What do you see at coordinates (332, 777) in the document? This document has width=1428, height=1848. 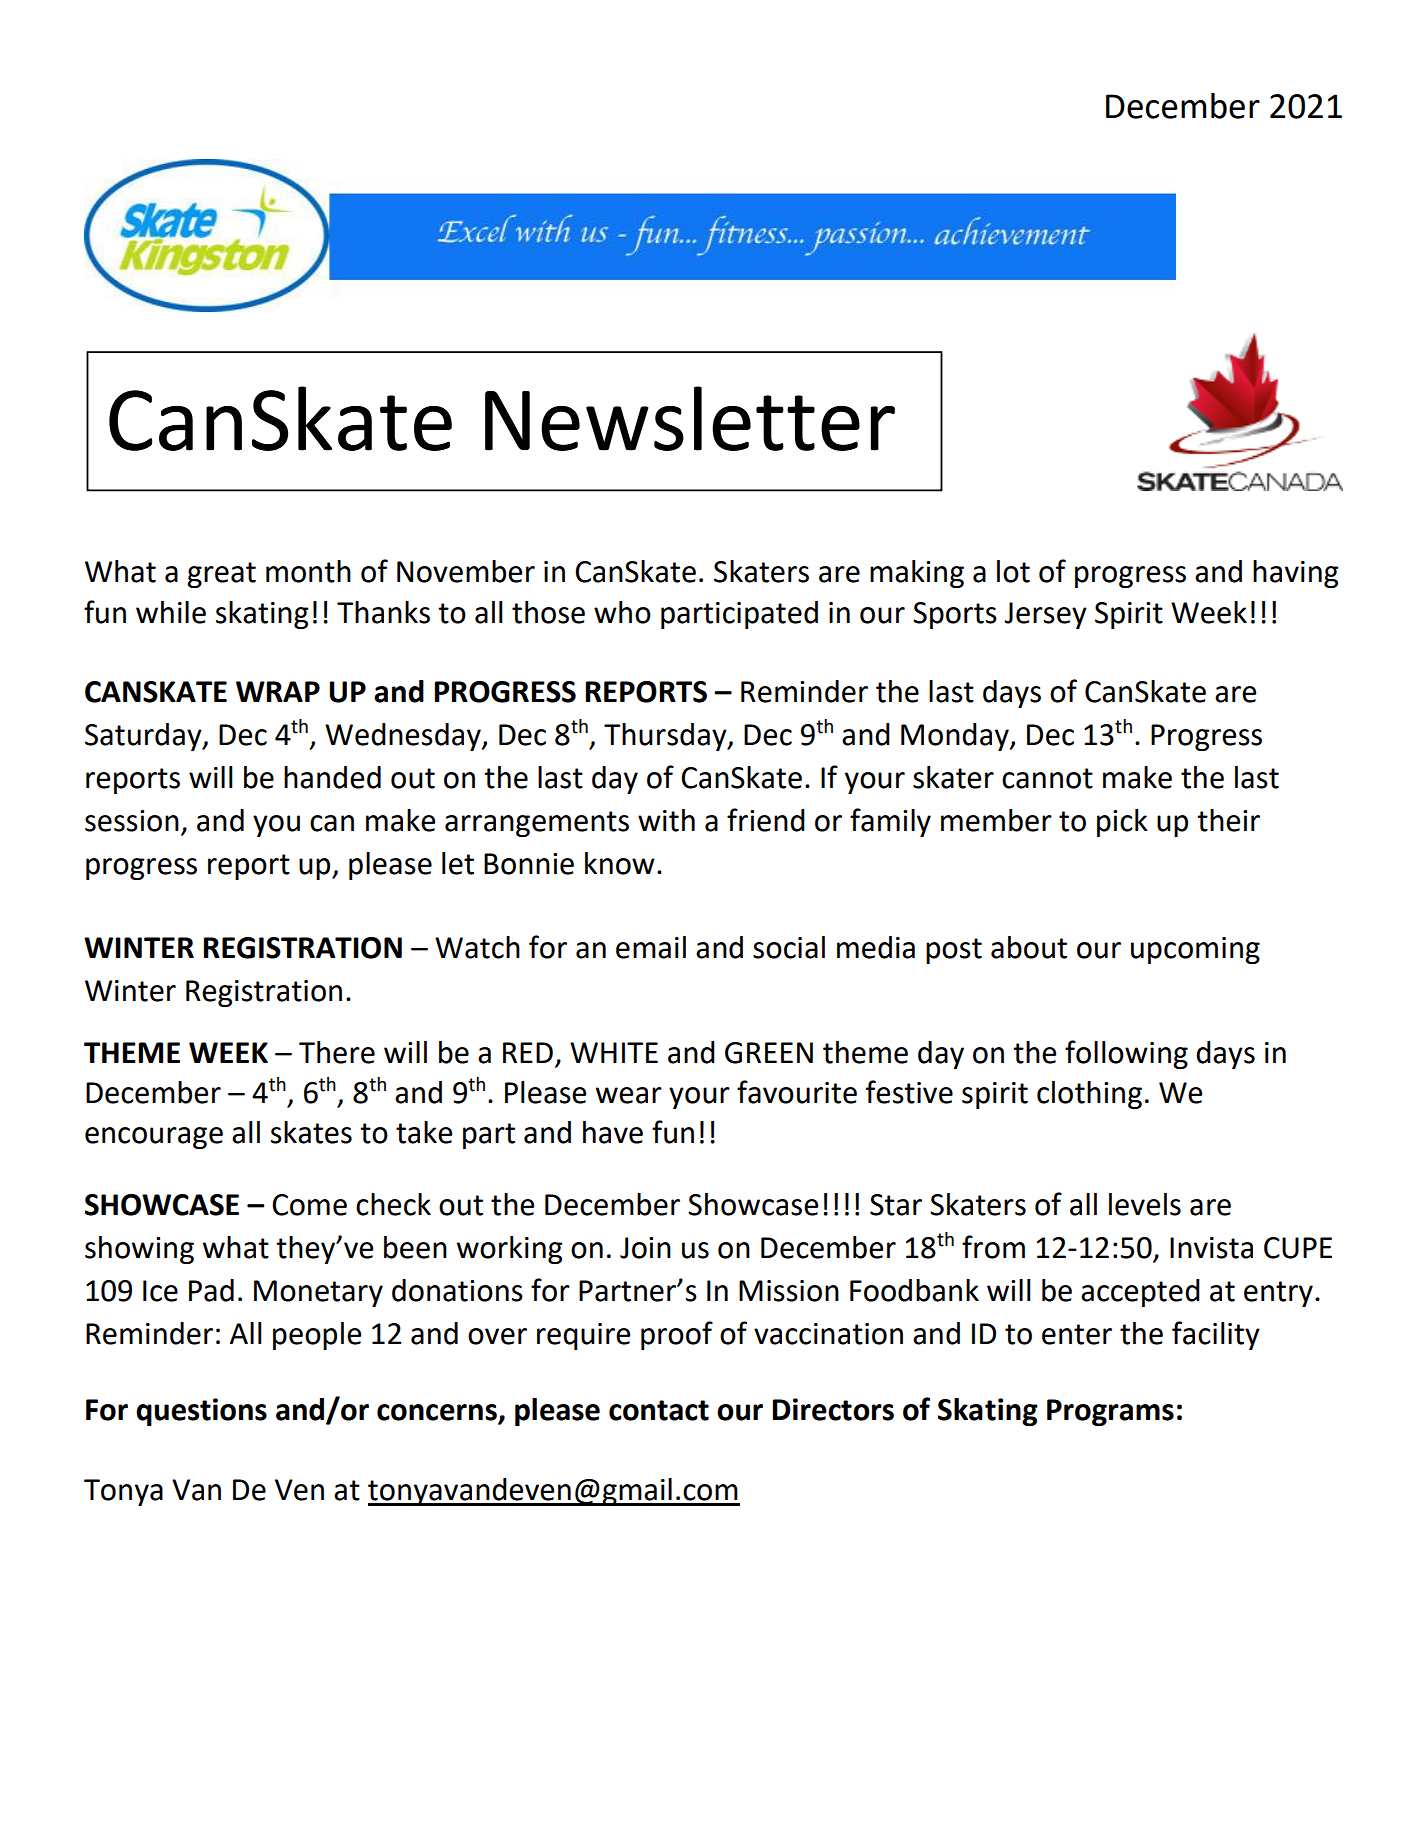 I see `handed` at bounding box center [332, 777].
